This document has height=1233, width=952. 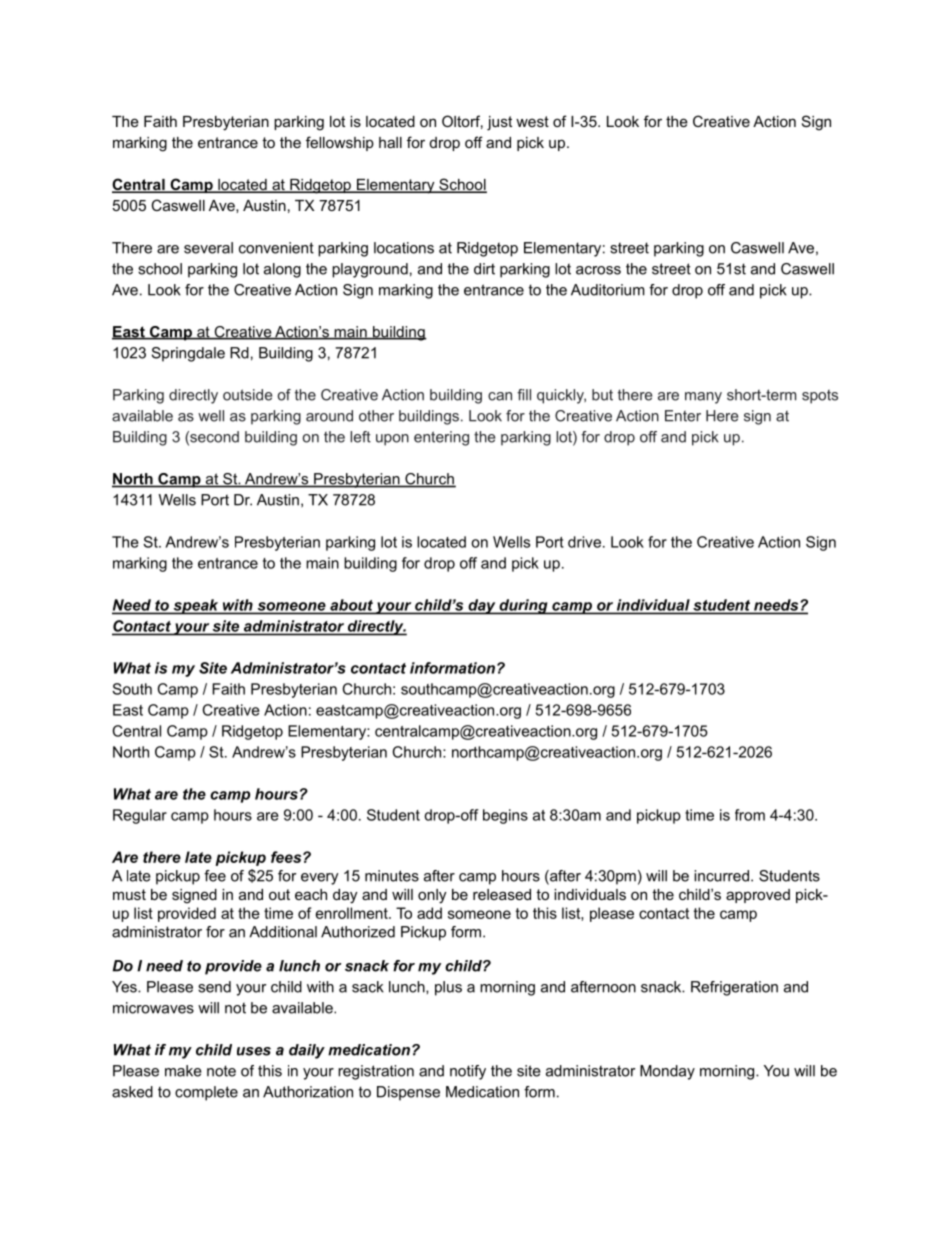 What do you see at coordinates (221, 1071) in the document?
I see `note` at bounding box center [221, 1071].
